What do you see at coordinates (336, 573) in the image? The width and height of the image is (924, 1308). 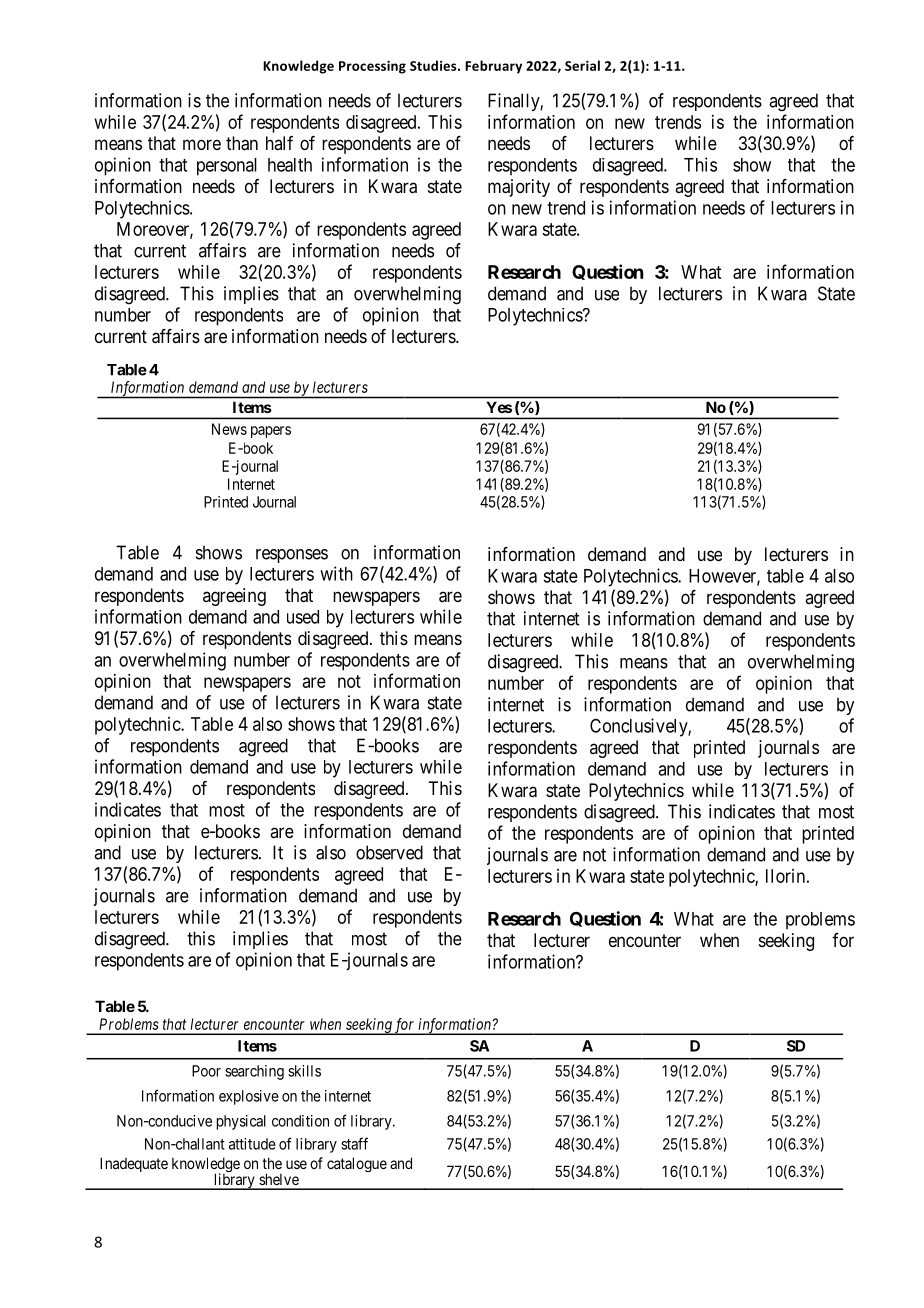 I see `with` at bounding box center [336, 573].
